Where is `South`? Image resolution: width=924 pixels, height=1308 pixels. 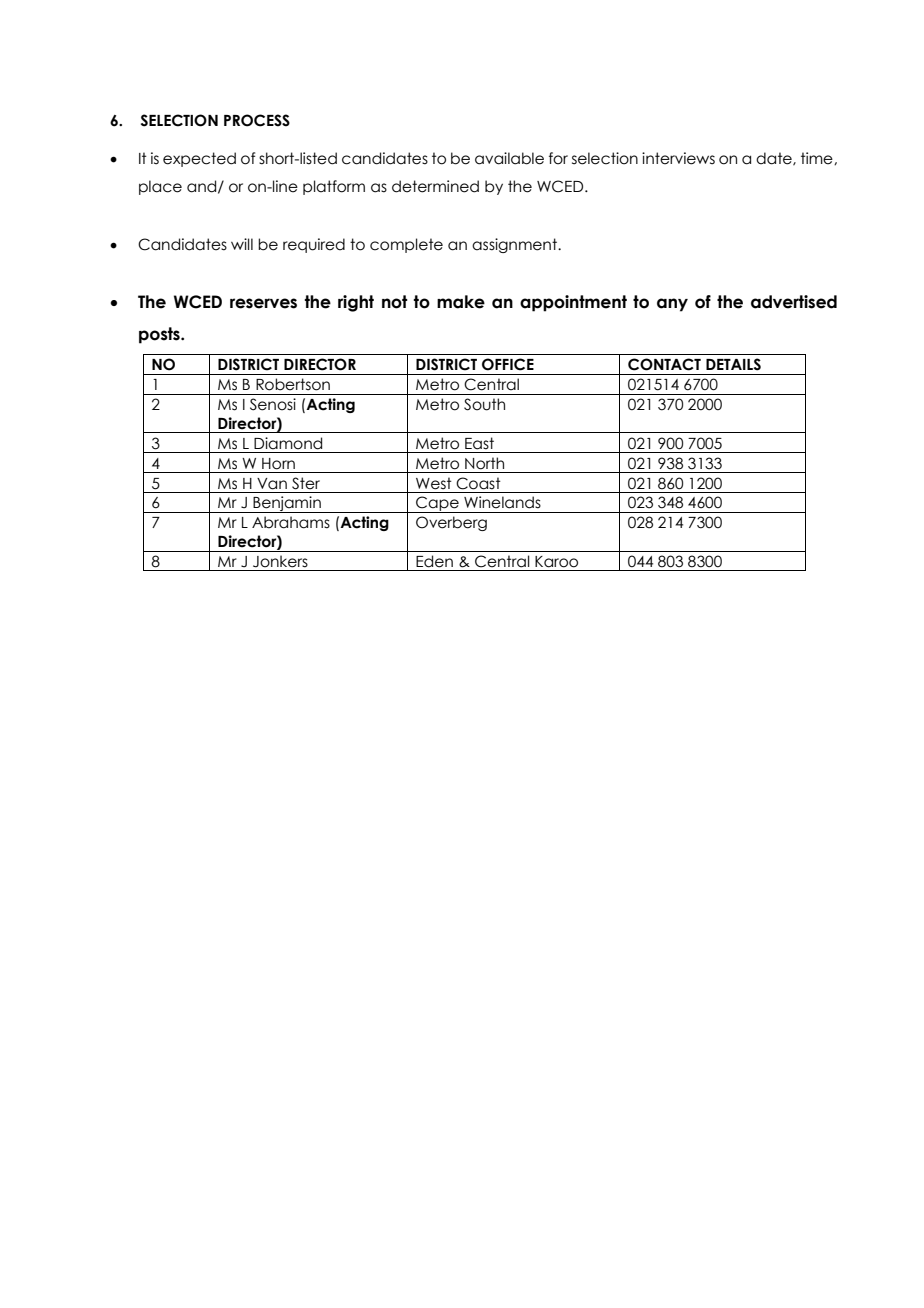
South is located at coordinates (484, 404).
